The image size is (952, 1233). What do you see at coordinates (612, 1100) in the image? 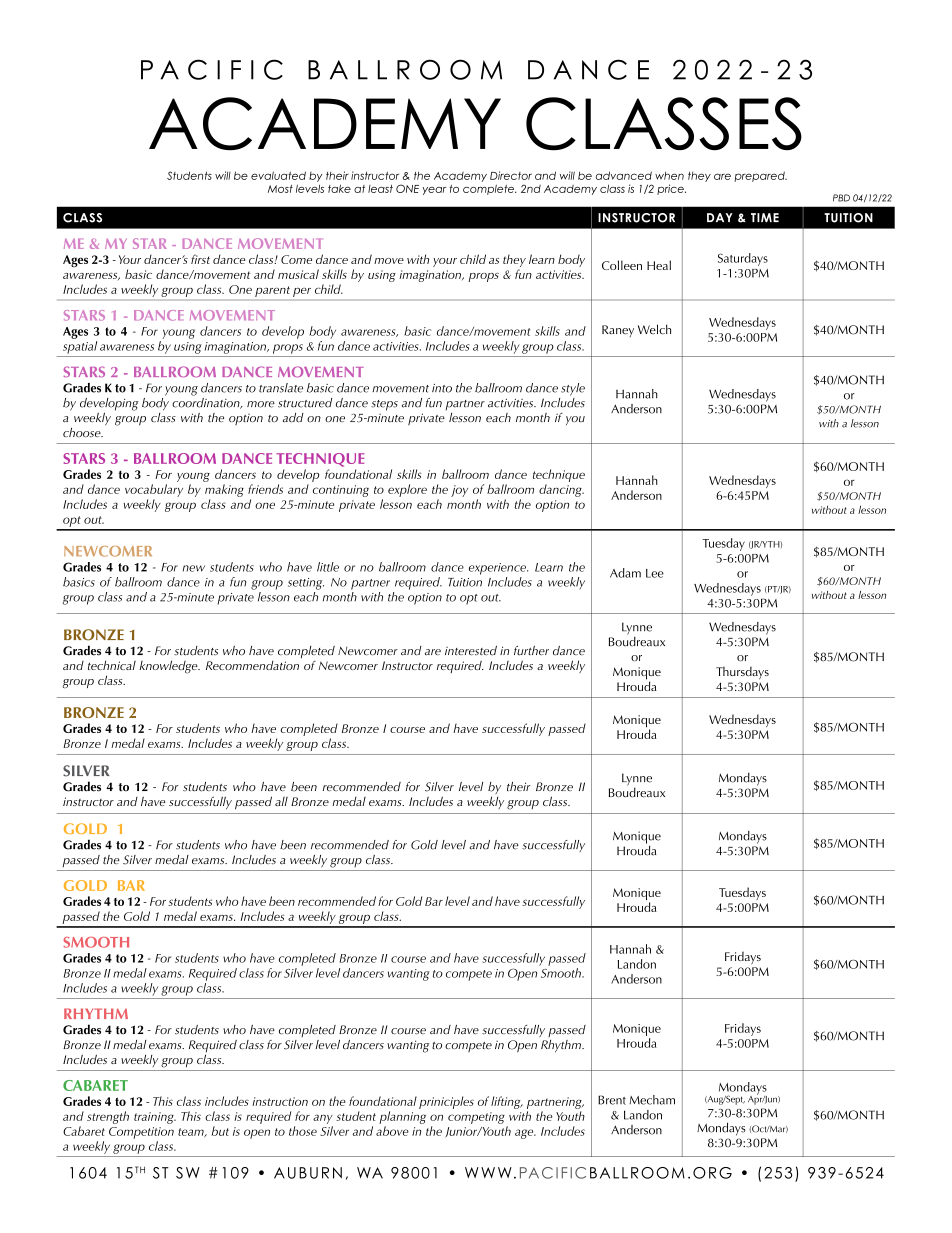
I see `Brent` at bounding box center [612, 1100].
